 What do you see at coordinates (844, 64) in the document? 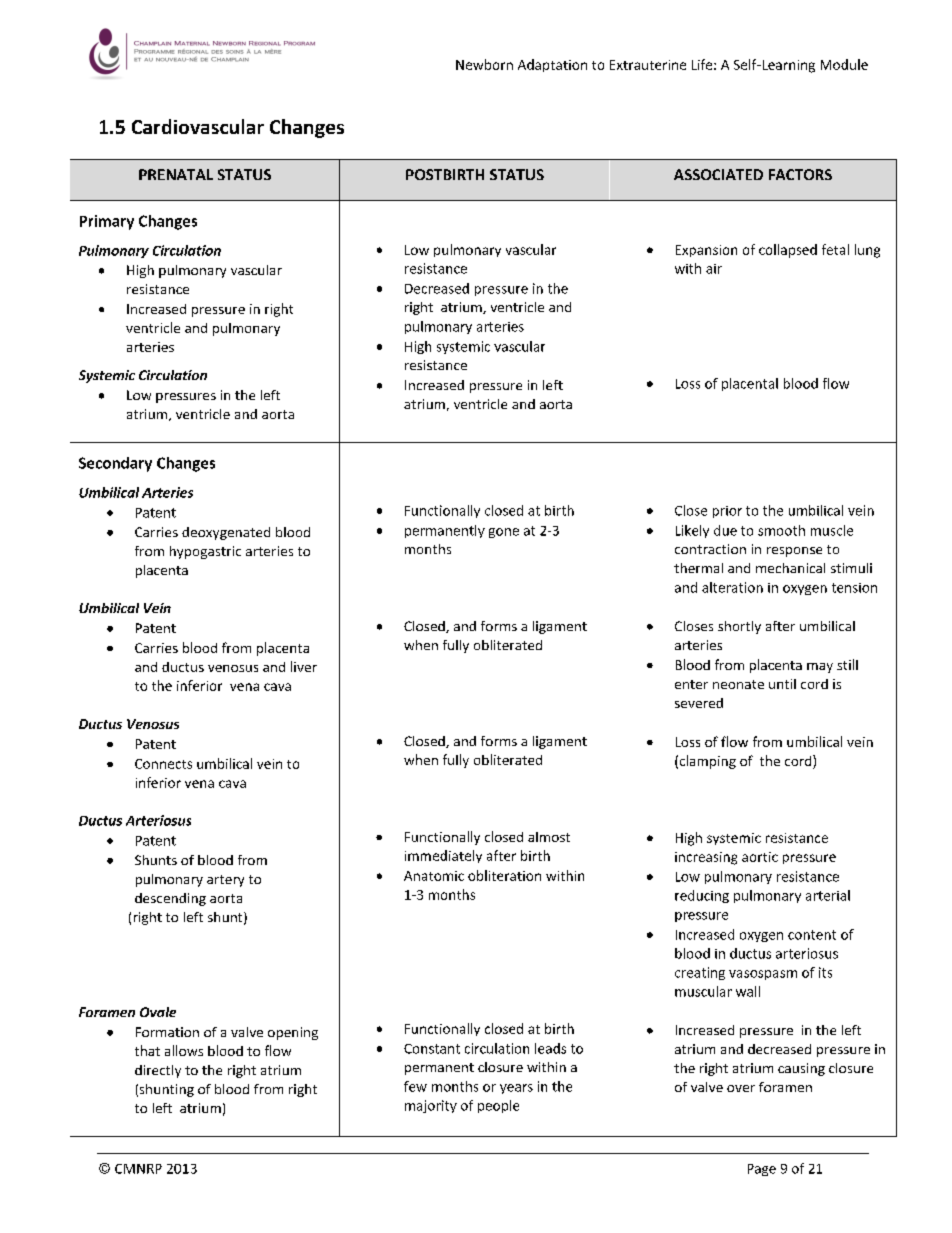
I see `Module` at bounding box center [844, 64].
